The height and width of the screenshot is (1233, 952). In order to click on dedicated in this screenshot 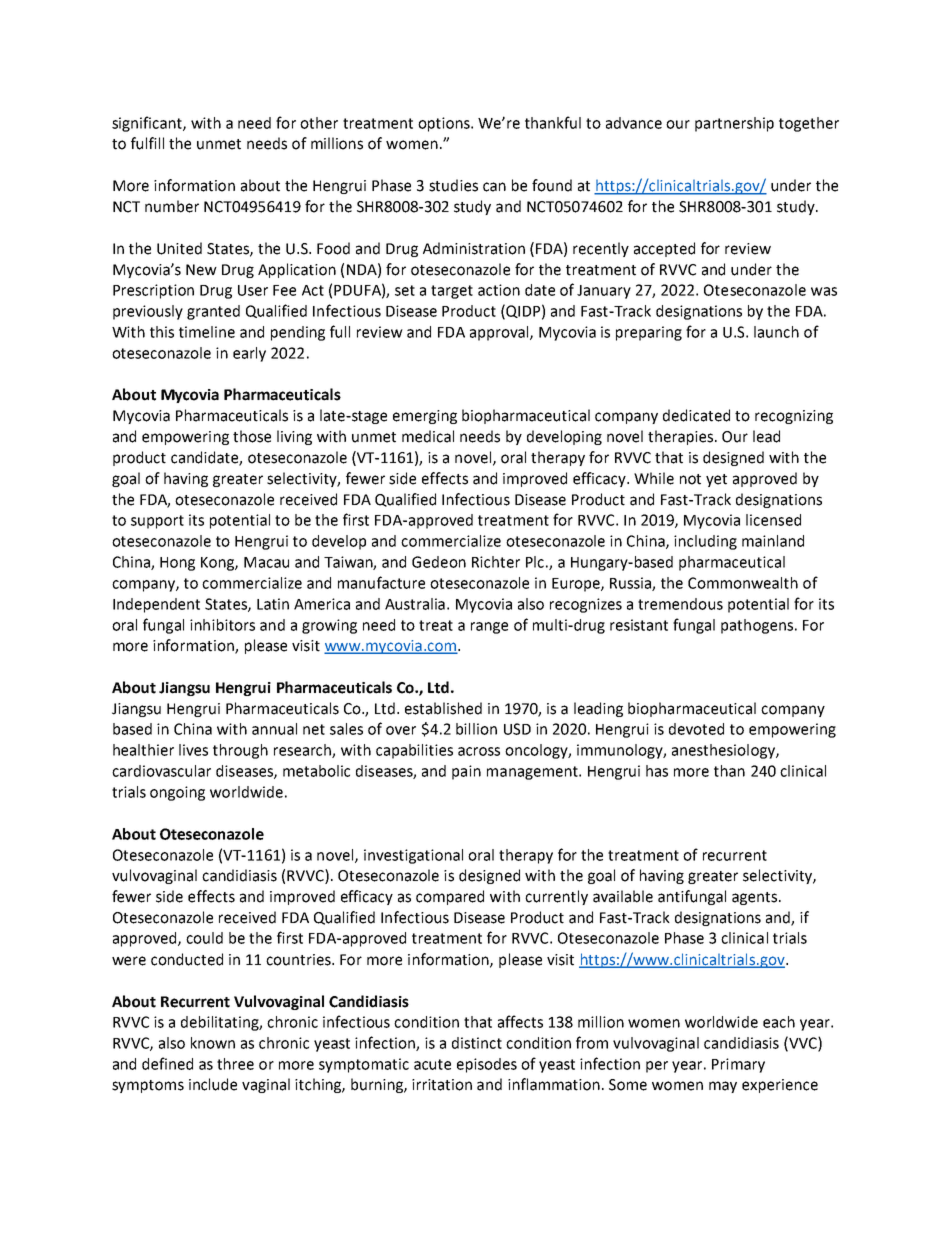, I will do `click(696, 415)`.
